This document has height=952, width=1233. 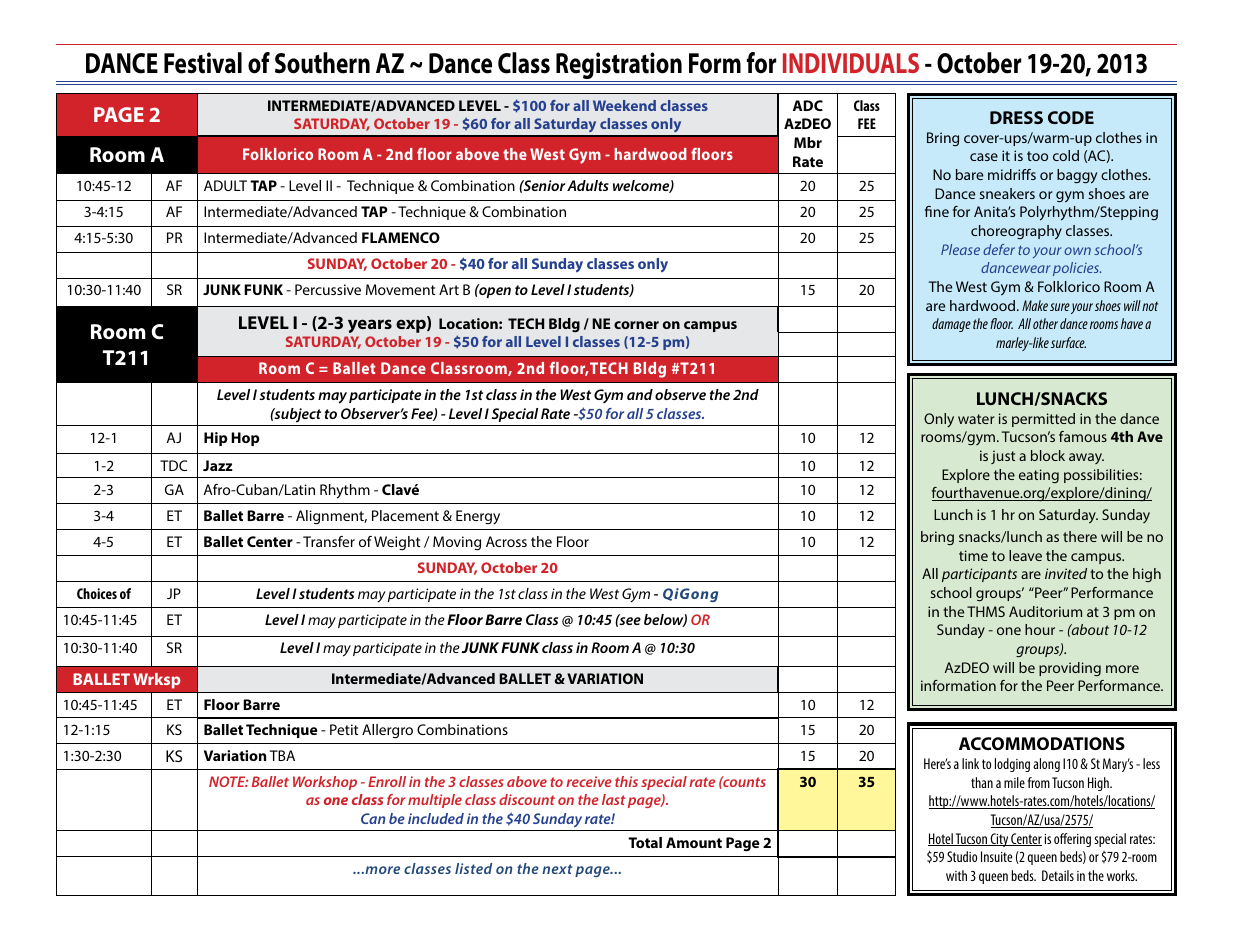 I want to click on this, so click(x=626, y=781).
